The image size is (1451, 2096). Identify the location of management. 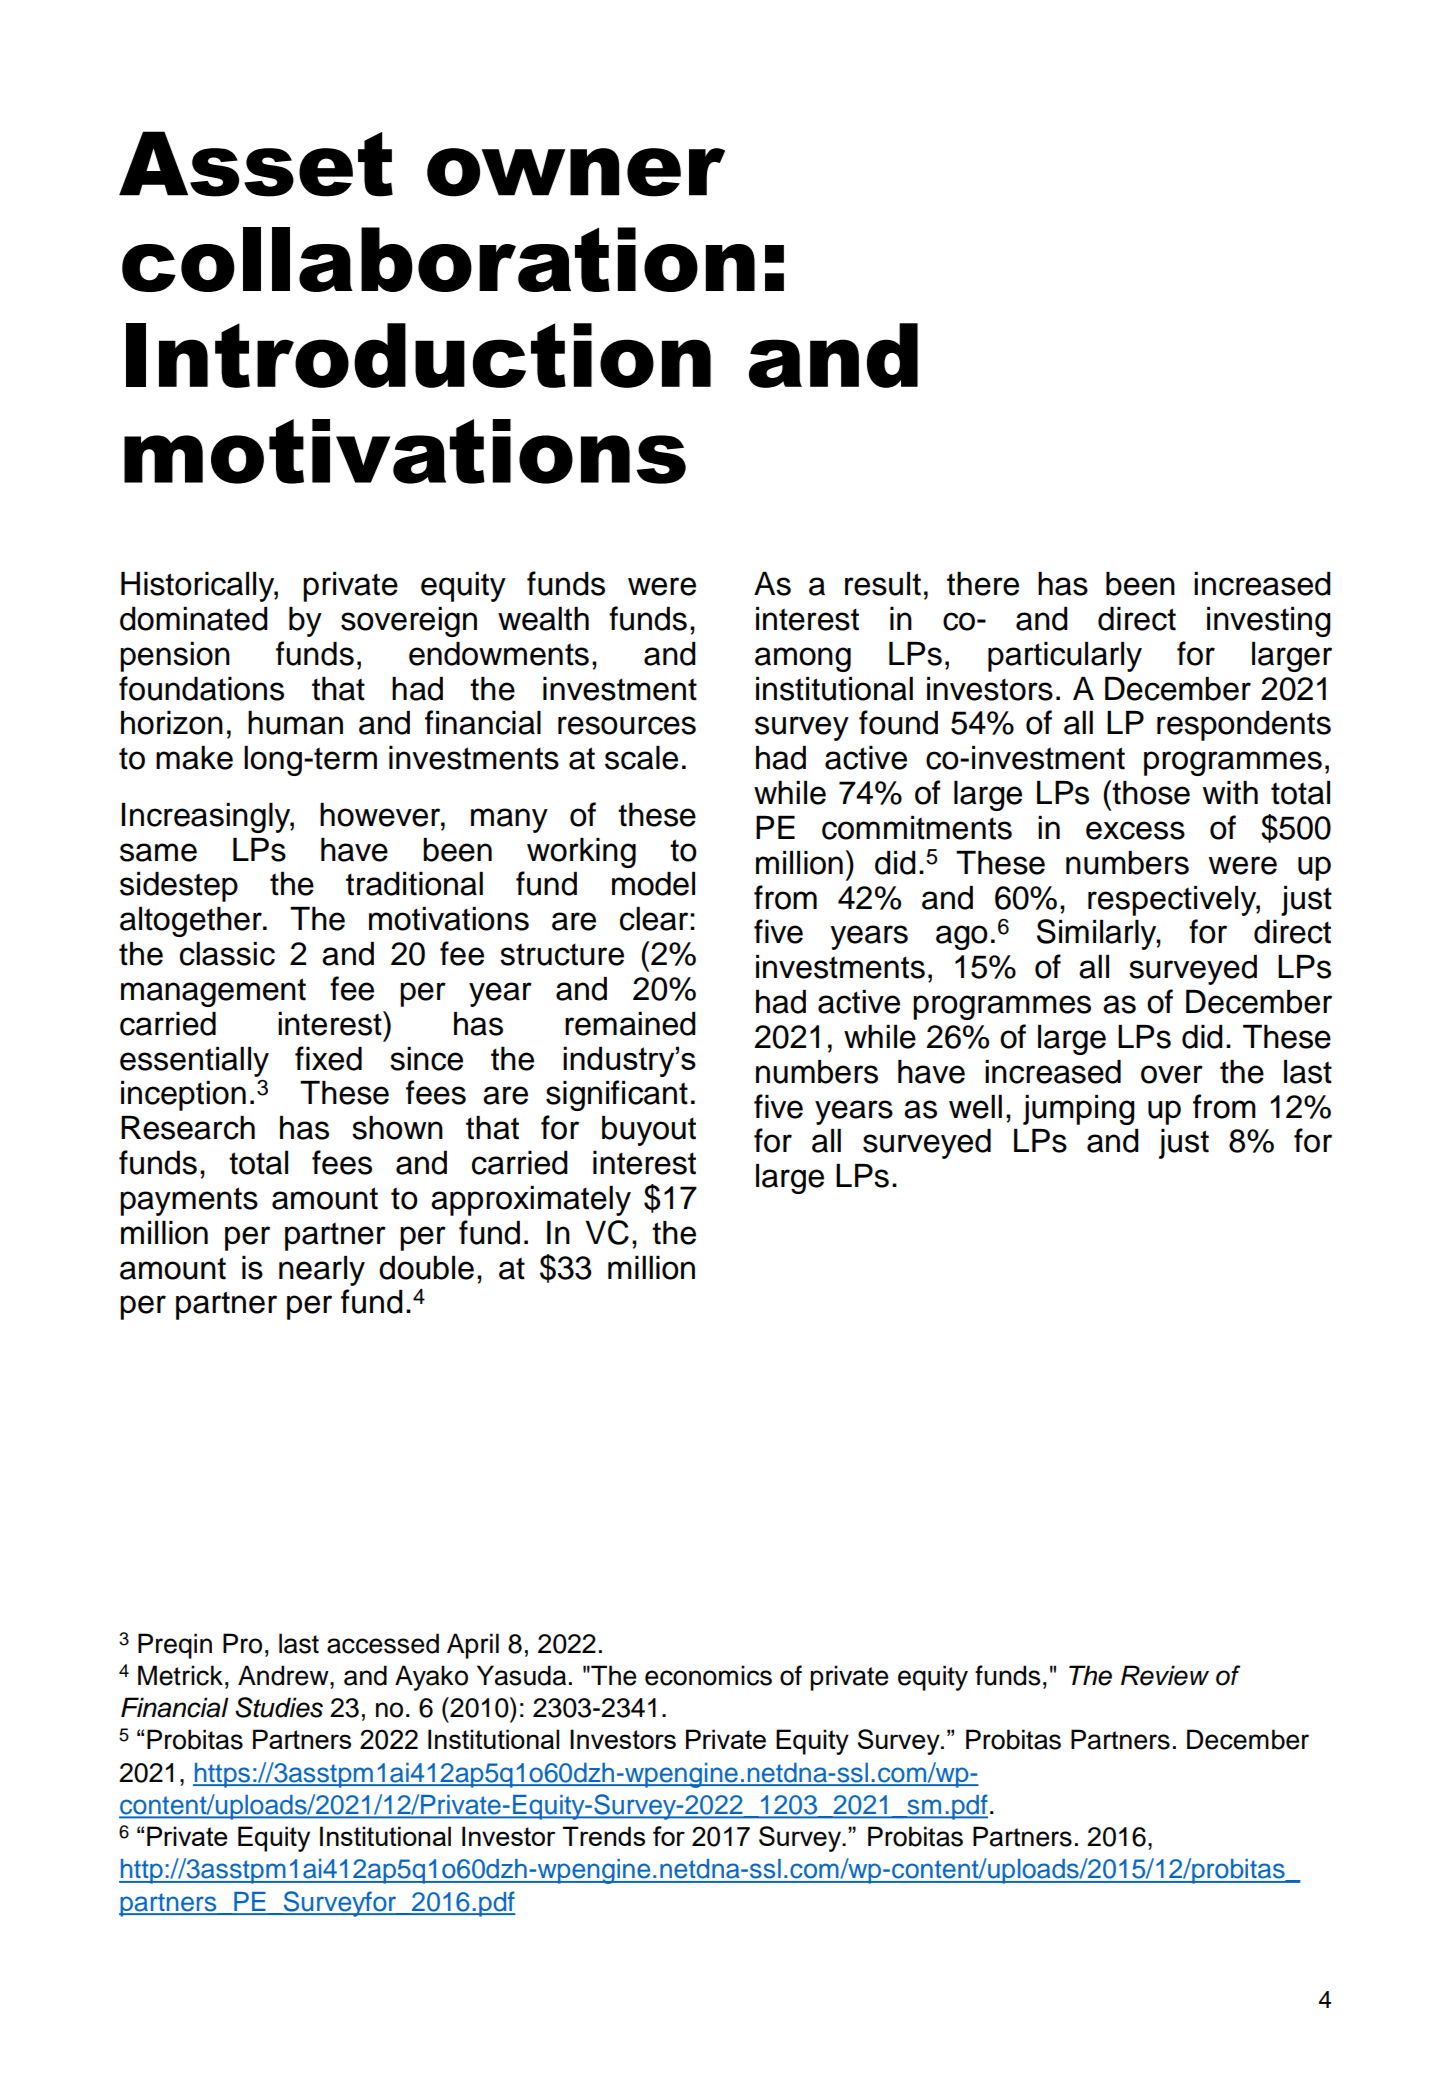
(213, 992).
